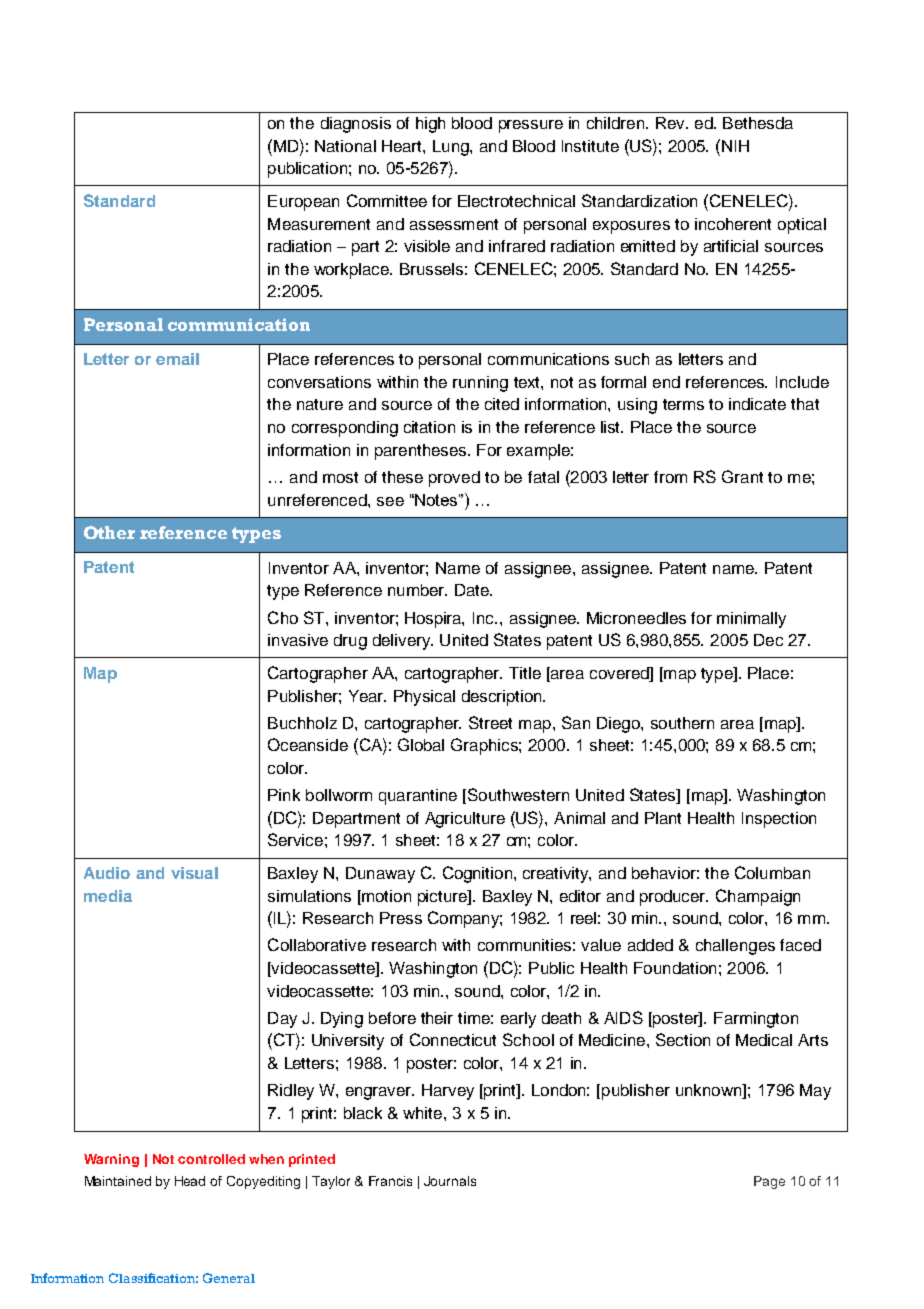 The height and width of the screenshot is (1309, 924). I want to click on General, so click(229, 1278).
